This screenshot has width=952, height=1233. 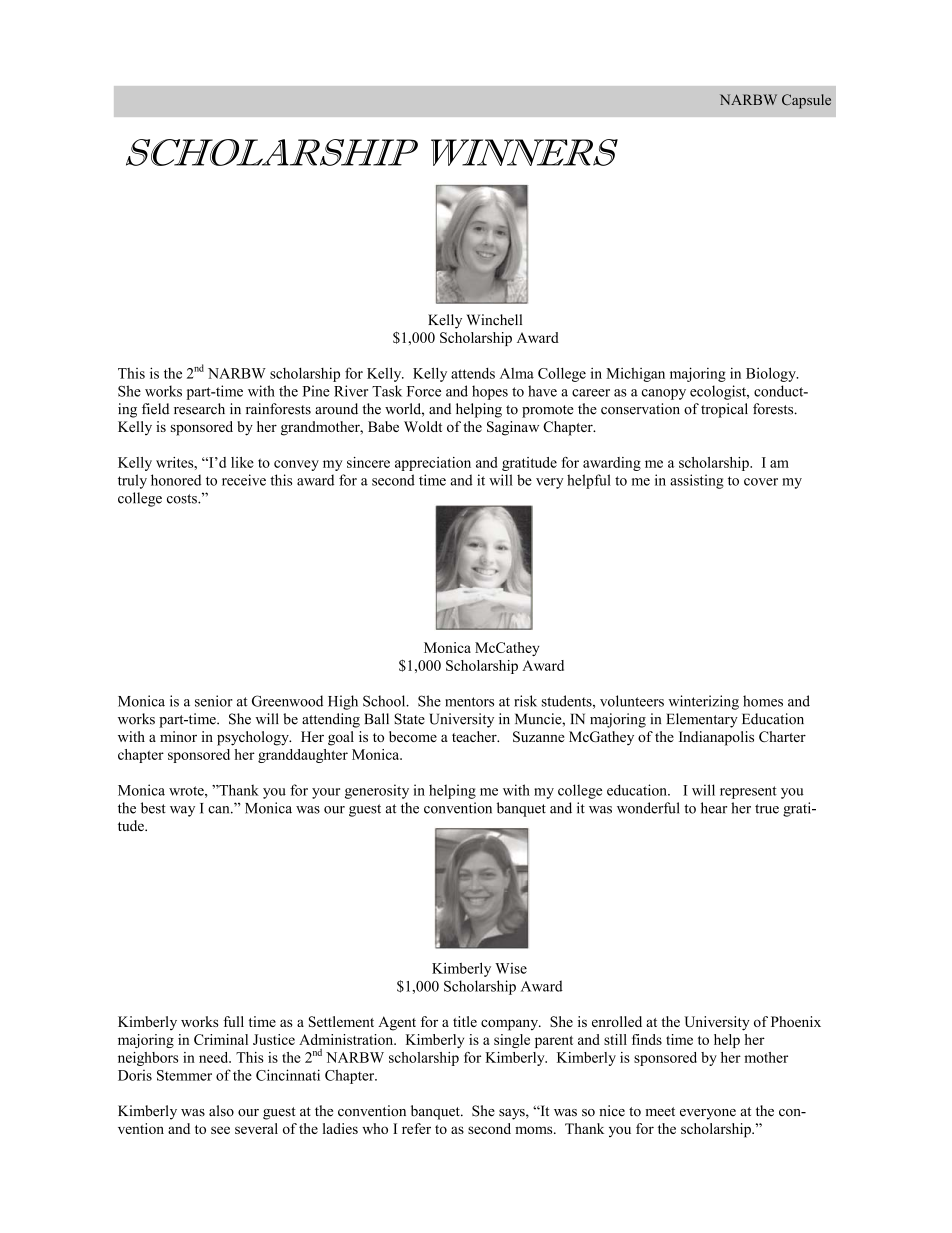 What do you see at coordinates (475, 736) in the screenshot?
I see `teacher` at bounding box center [475, 736].
